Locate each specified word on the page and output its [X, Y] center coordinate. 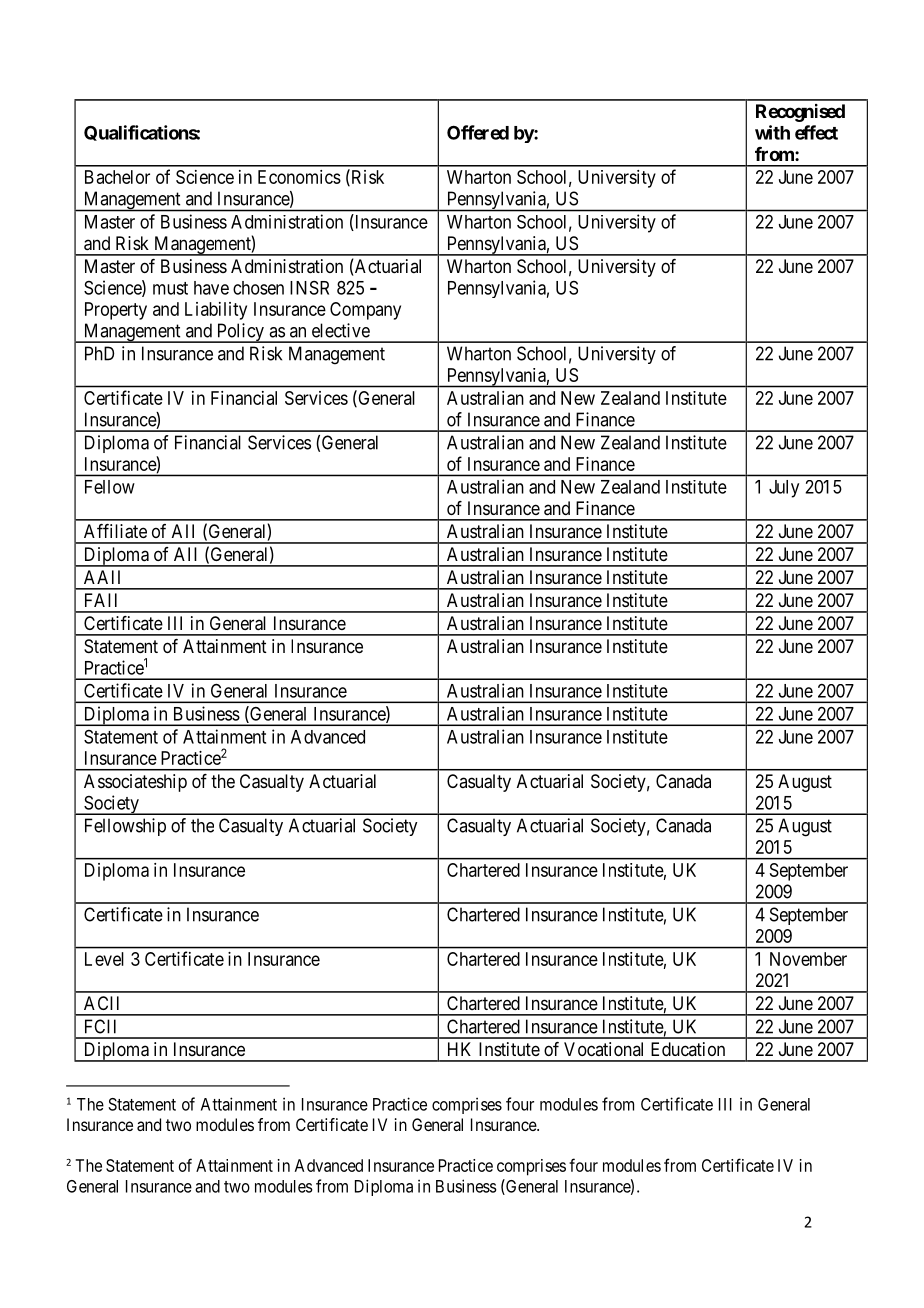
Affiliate [115, 531]
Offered [478, 132]
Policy [240, 333]
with [772, 132]
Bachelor [117, 177]
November [808, 959]
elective [341, 330]
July [784, 489]
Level [104, 959]
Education [688, 1049]
